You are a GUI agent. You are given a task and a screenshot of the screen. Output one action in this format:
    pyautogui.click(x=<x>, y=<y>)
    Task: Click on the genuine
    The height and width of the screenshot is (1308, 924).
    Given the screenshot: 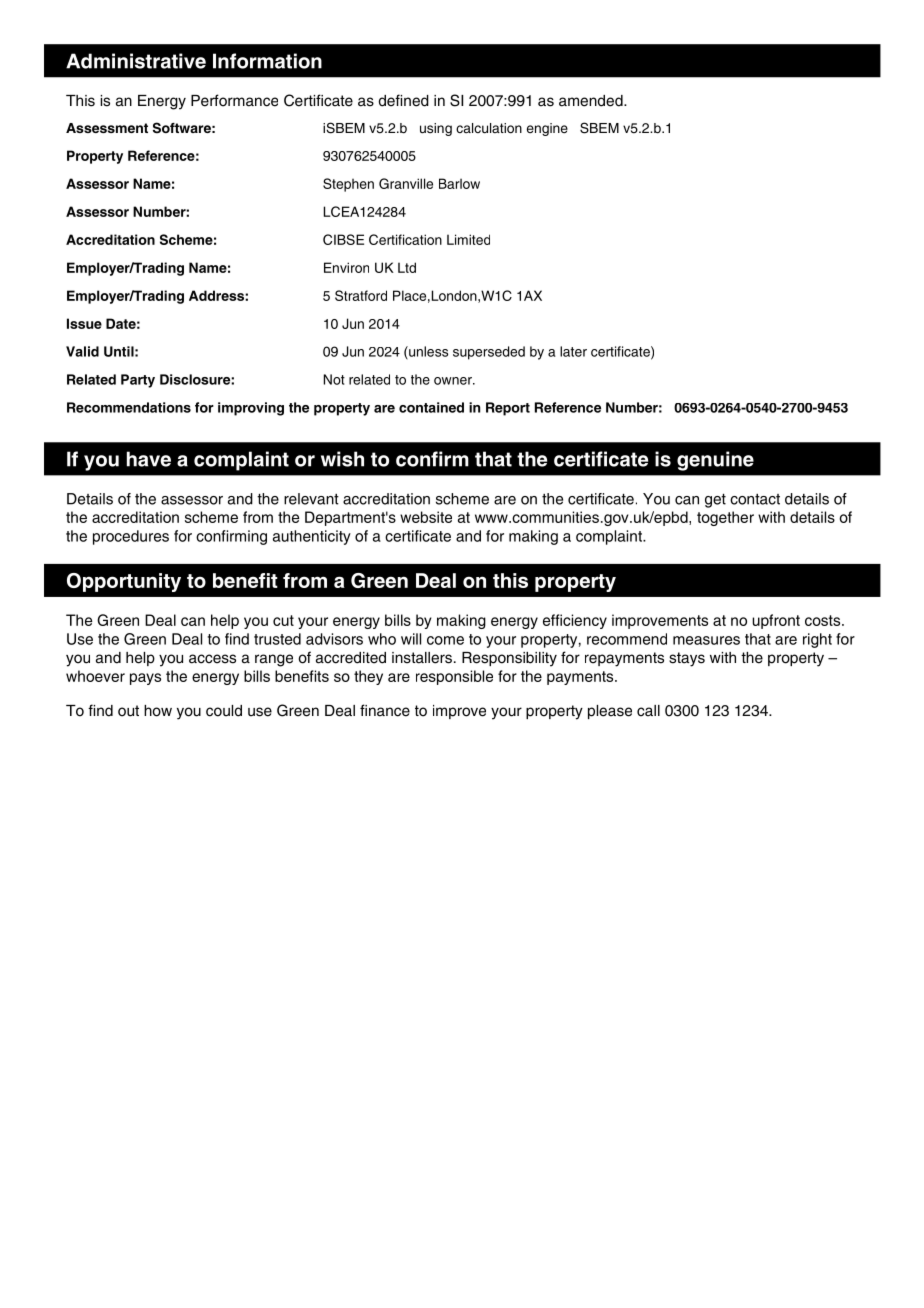 What is the action you would take?
    pyautogui.click(x=715, y=461)
